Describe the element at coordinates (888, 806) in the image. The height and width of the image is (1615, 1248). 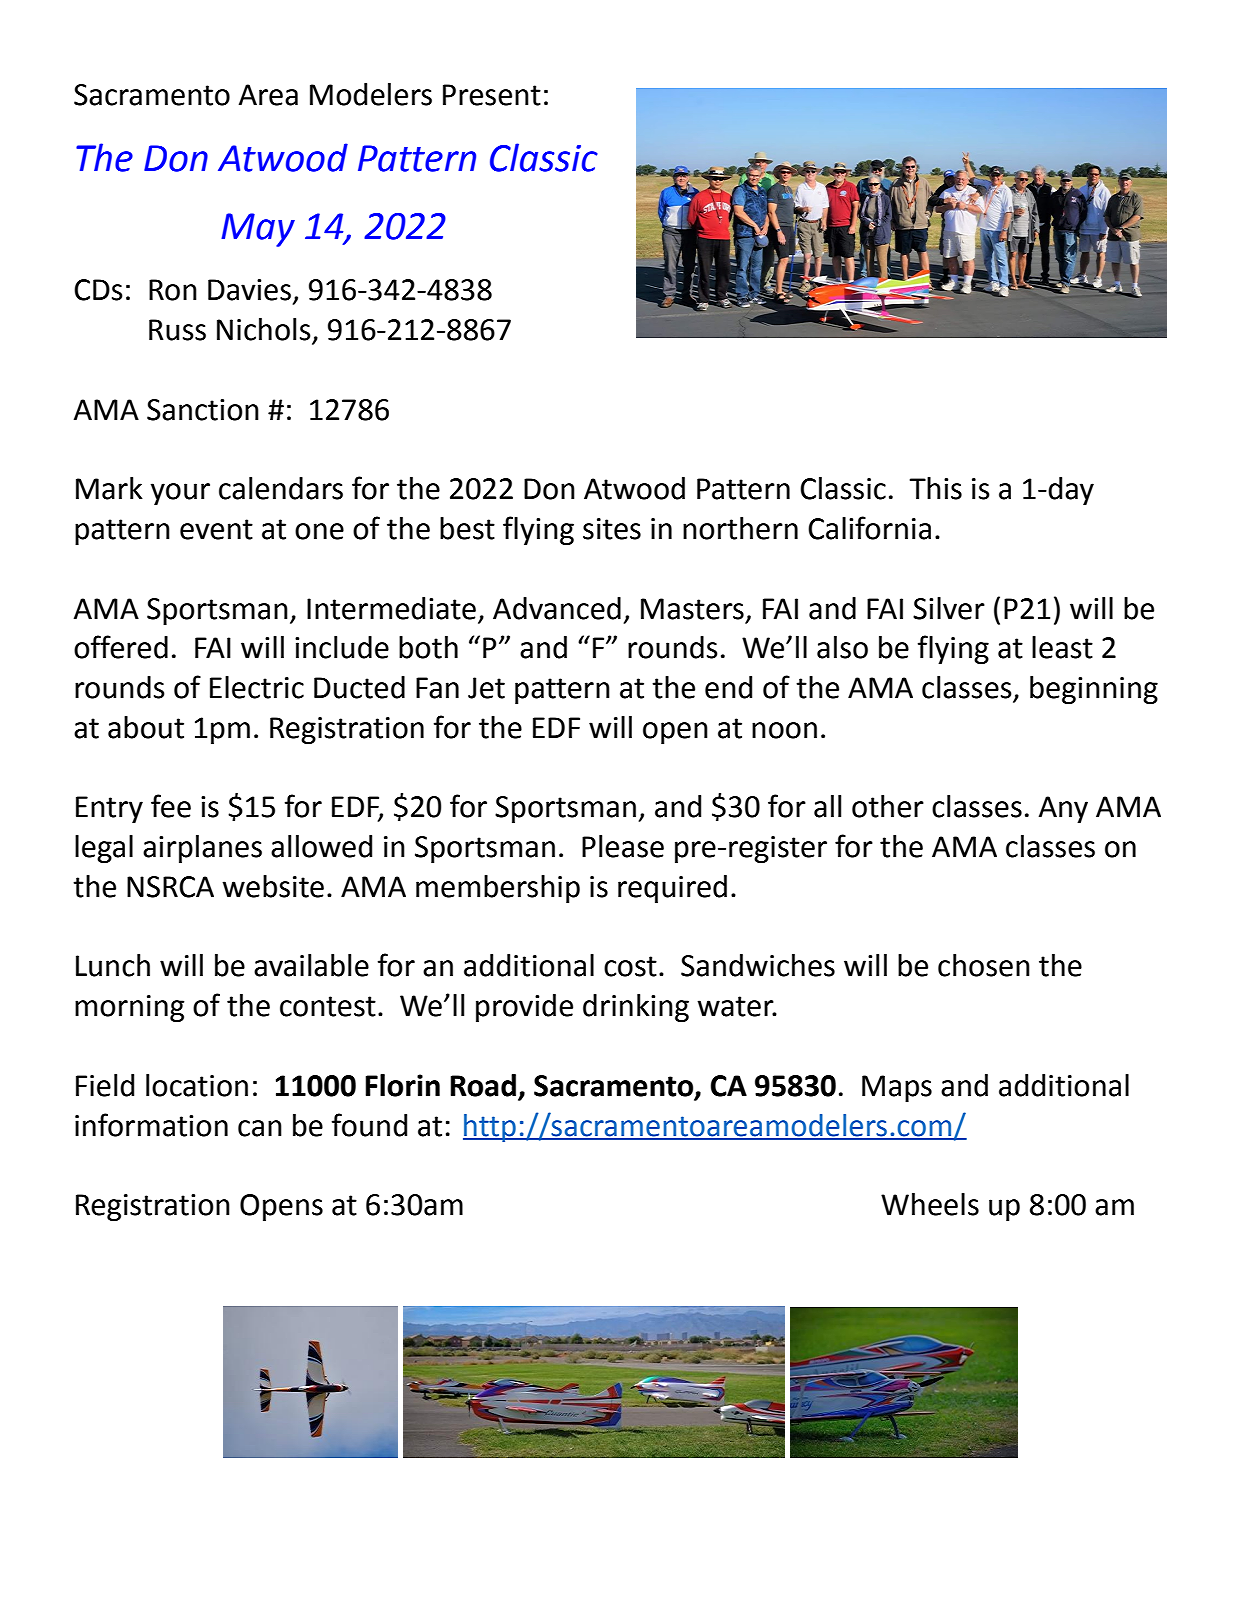
I see `other` at that location.
